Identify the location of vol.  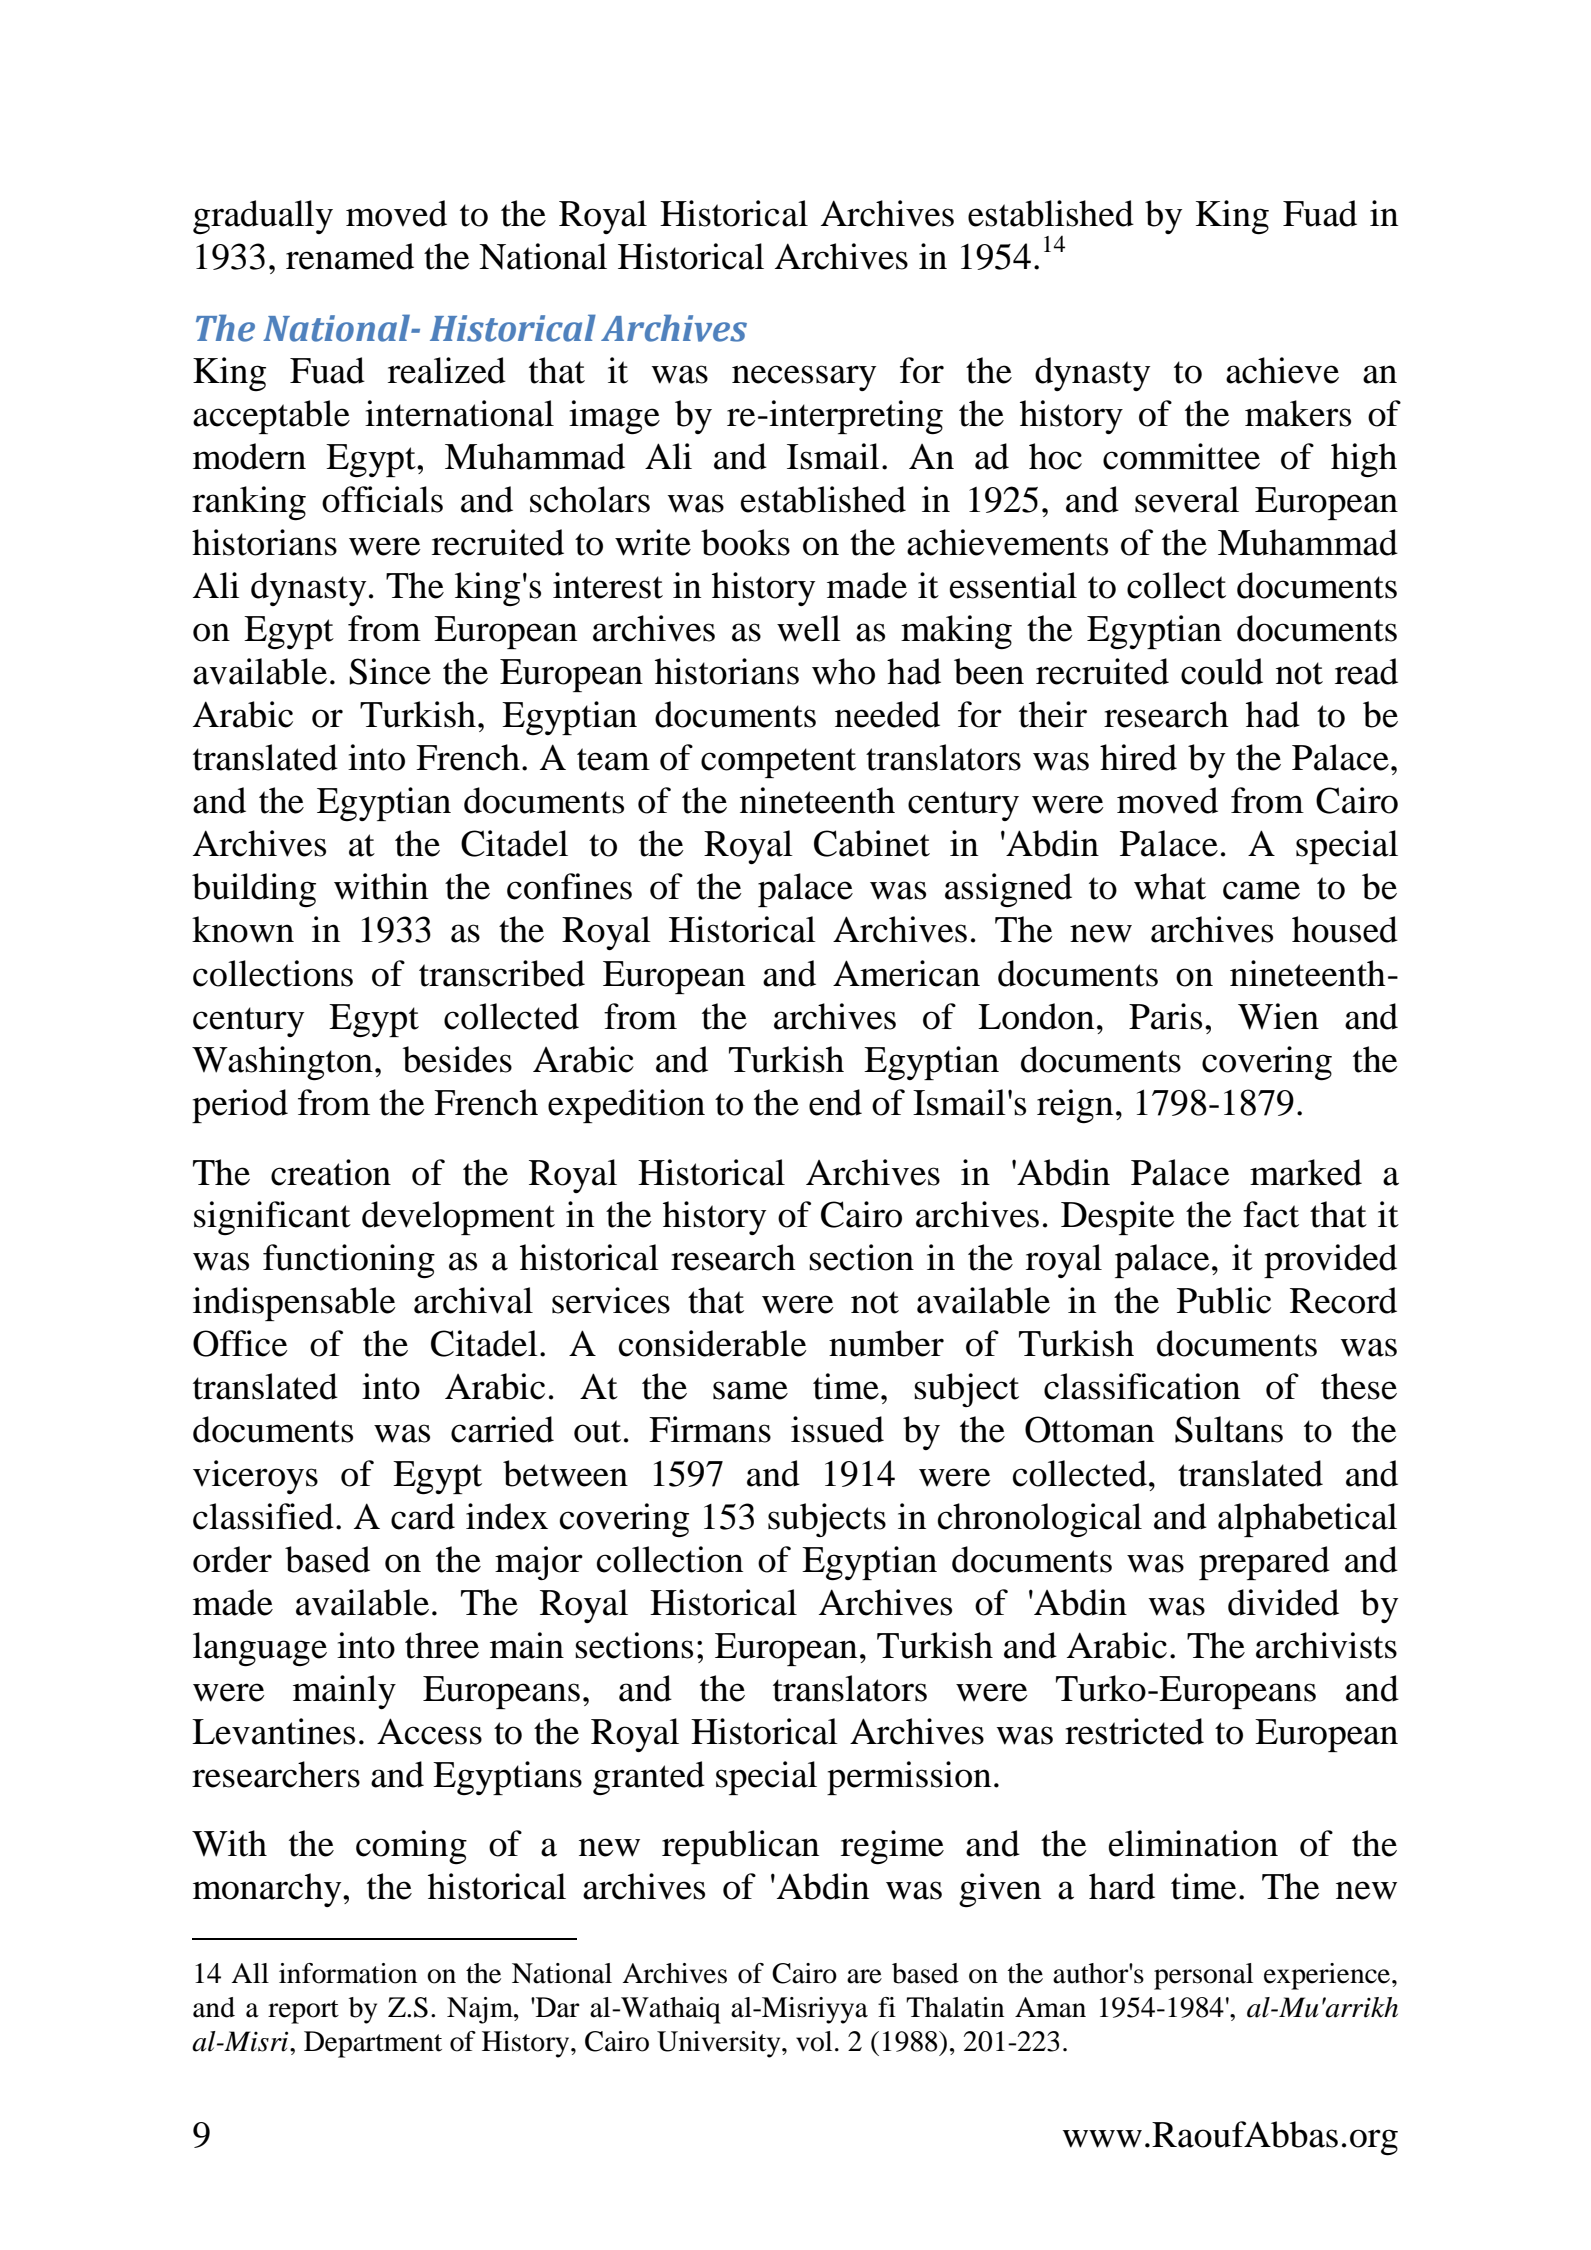
(814, 2041).
